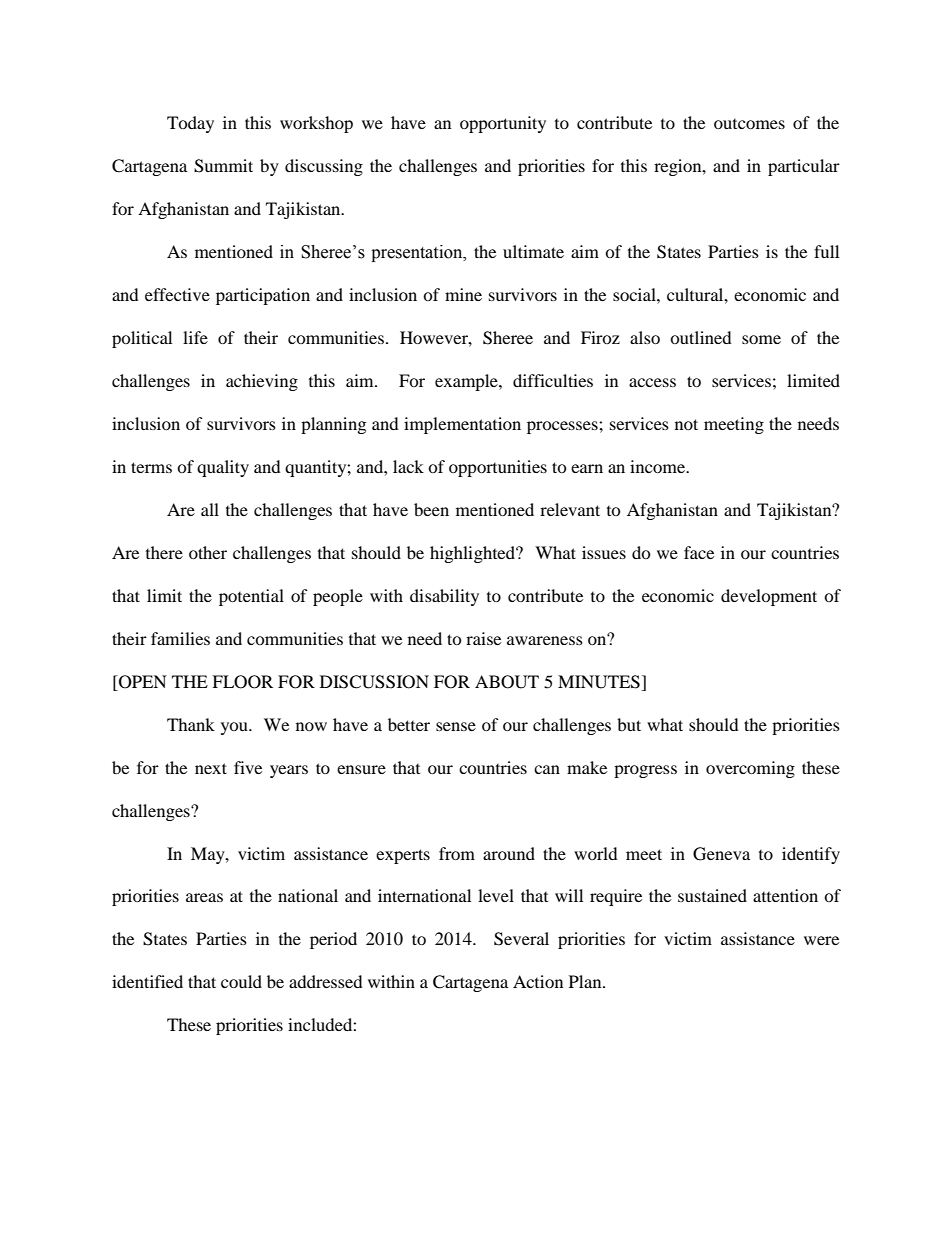 Image resolution: width=952 pixels, height=1233 pixels. What do you see at coordinates (521, 939) in the screenshot?
I see `Several` at bounding box center [521, 939].
